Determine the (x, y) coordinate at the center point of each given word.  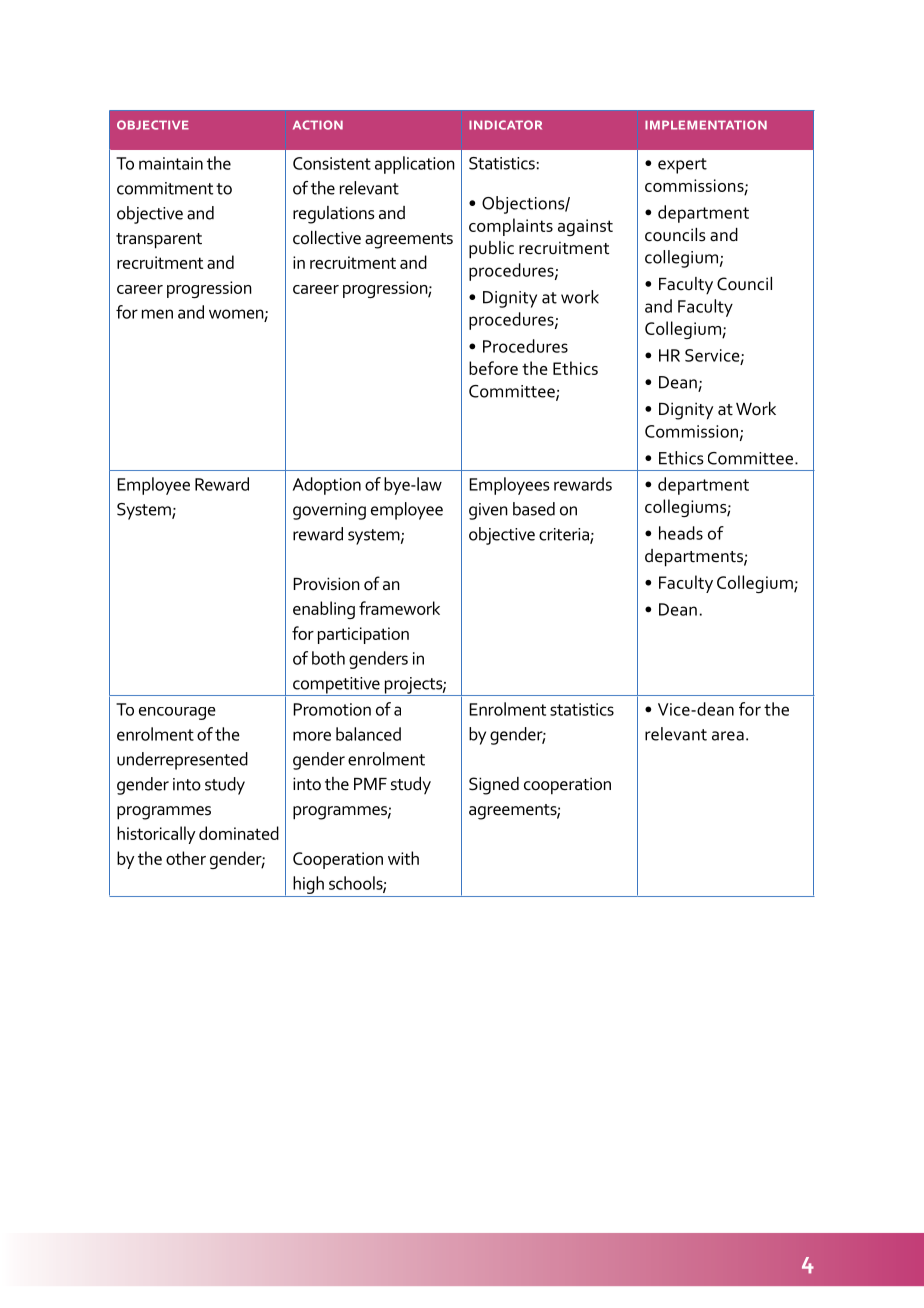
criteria (565, 535)
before (493, 368)
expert (682, 166)
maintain (171, 163)
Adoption (327, 486)
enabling (324, 610)
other (186, 858)
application (415, 165)
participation (363, 635)
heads (681, 533)
